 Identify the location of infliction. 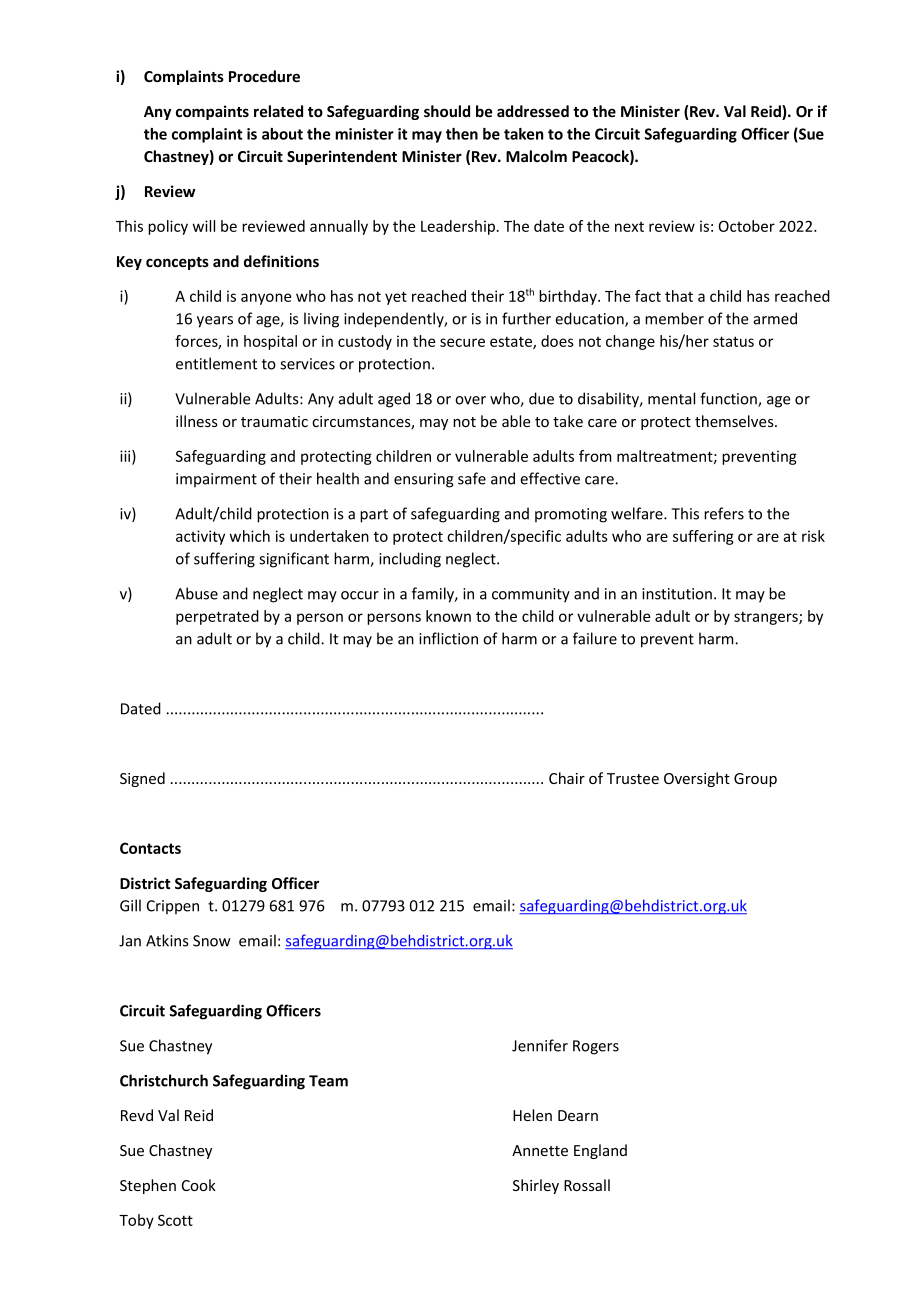
(448, 638).
